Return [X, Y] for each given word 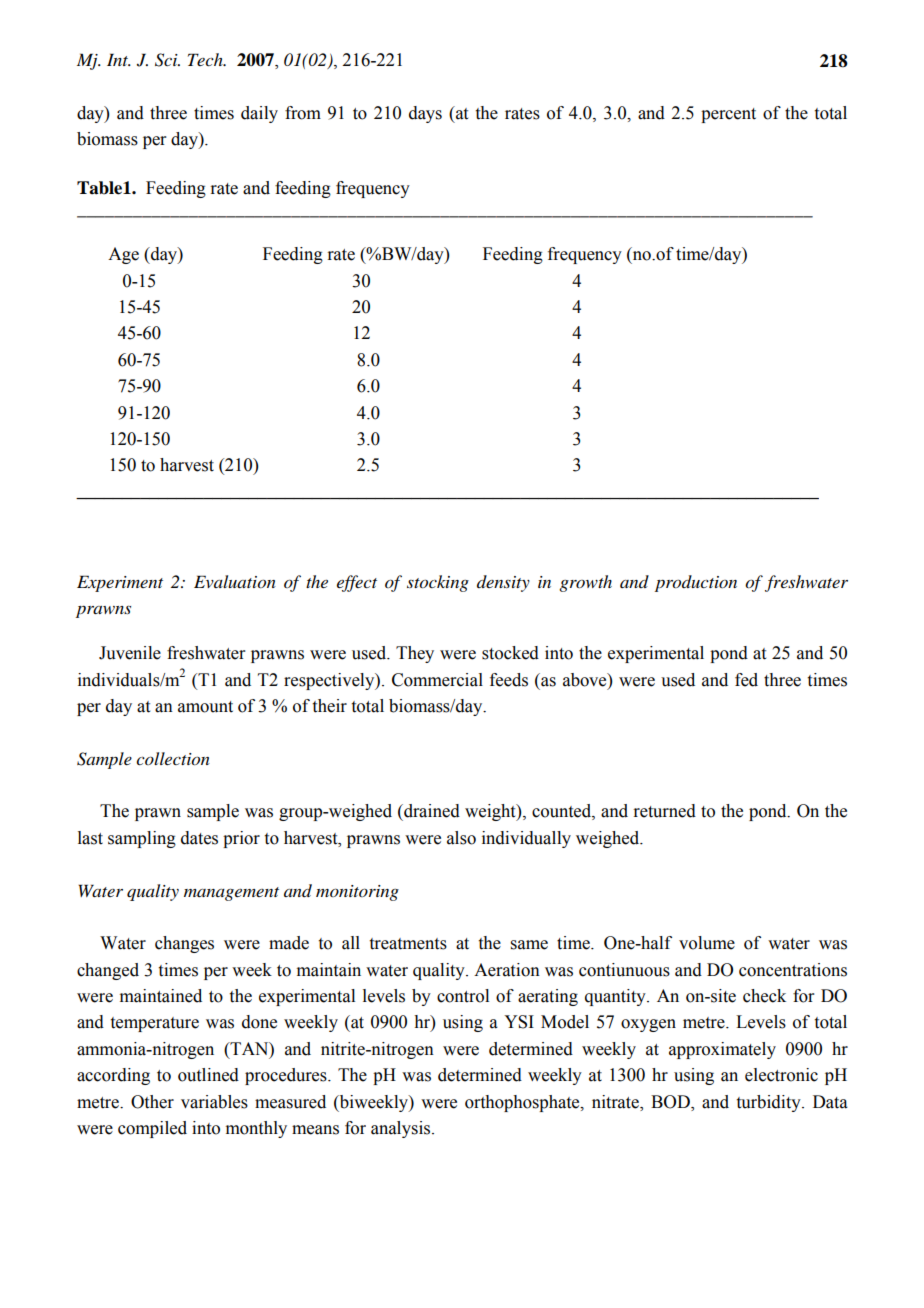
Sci [167, 60]
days [425, 114]
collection [173, 759]
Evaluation [235, 582]
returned [664, 811]
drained [431, 811]
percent [728, 115]
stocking [438, 583]
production [696, 583]
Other [152, 1102]
